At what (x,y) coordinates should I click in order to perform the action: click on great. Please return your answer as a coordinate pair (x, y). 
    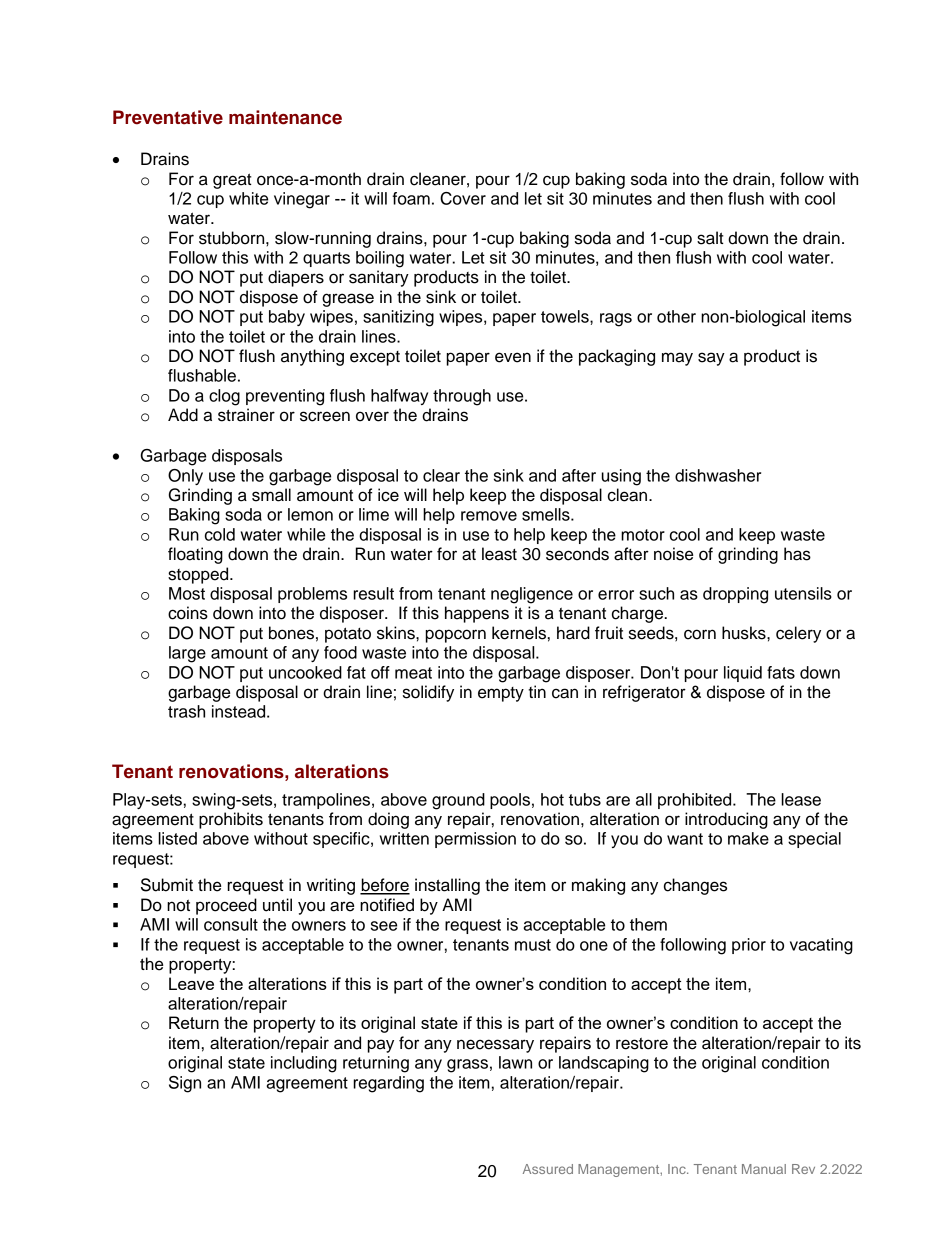
    Looking at the image, I should click on (232, 181).
